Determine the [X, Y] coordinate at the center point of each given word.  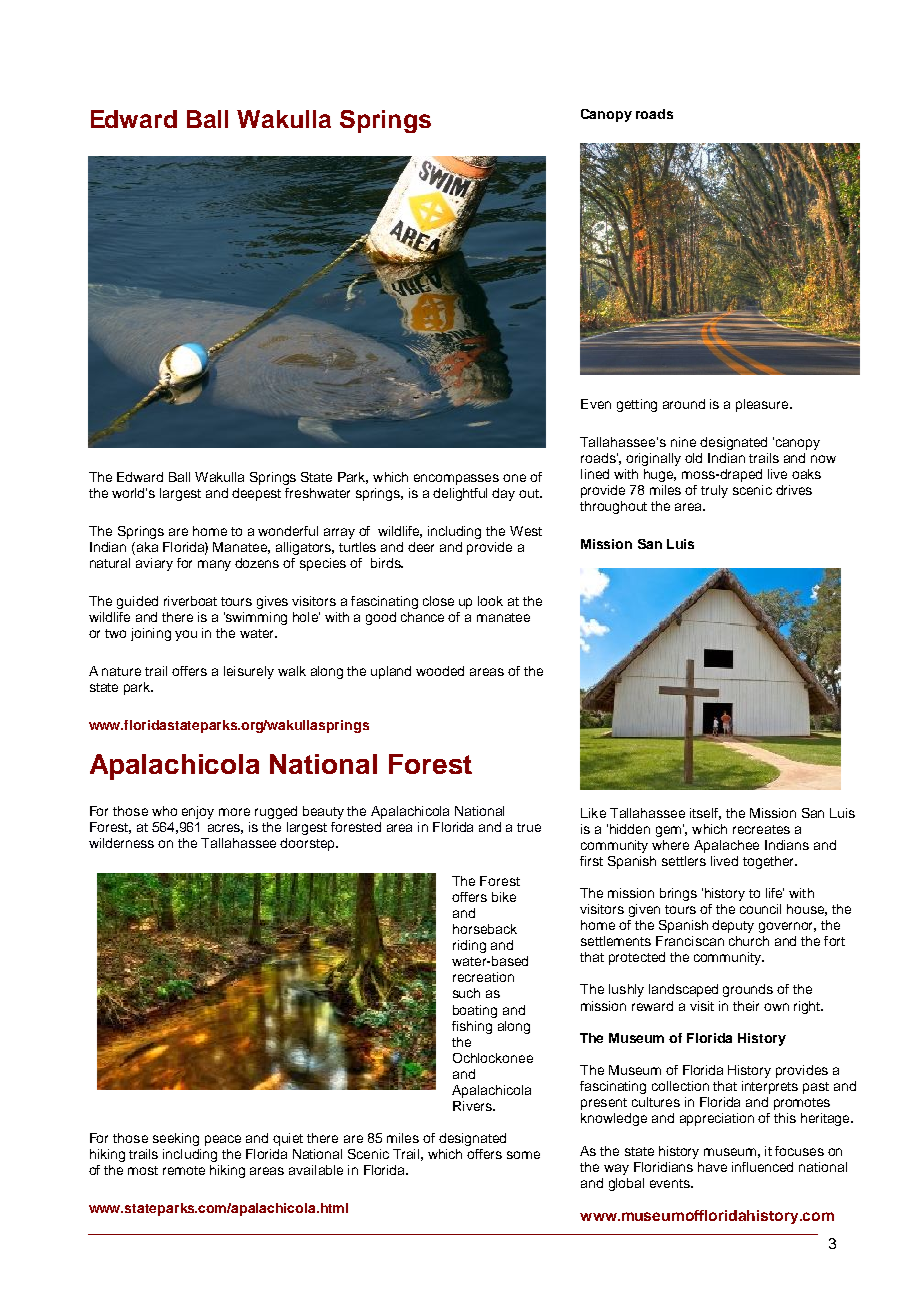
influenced [762, 1167]
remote [184, 1170]
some [523, 1155]
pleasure [763, 405]
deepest [256, 494]
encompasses [456, 479]
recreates [761, 829]
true [529, 827]
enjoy [198, 812]
